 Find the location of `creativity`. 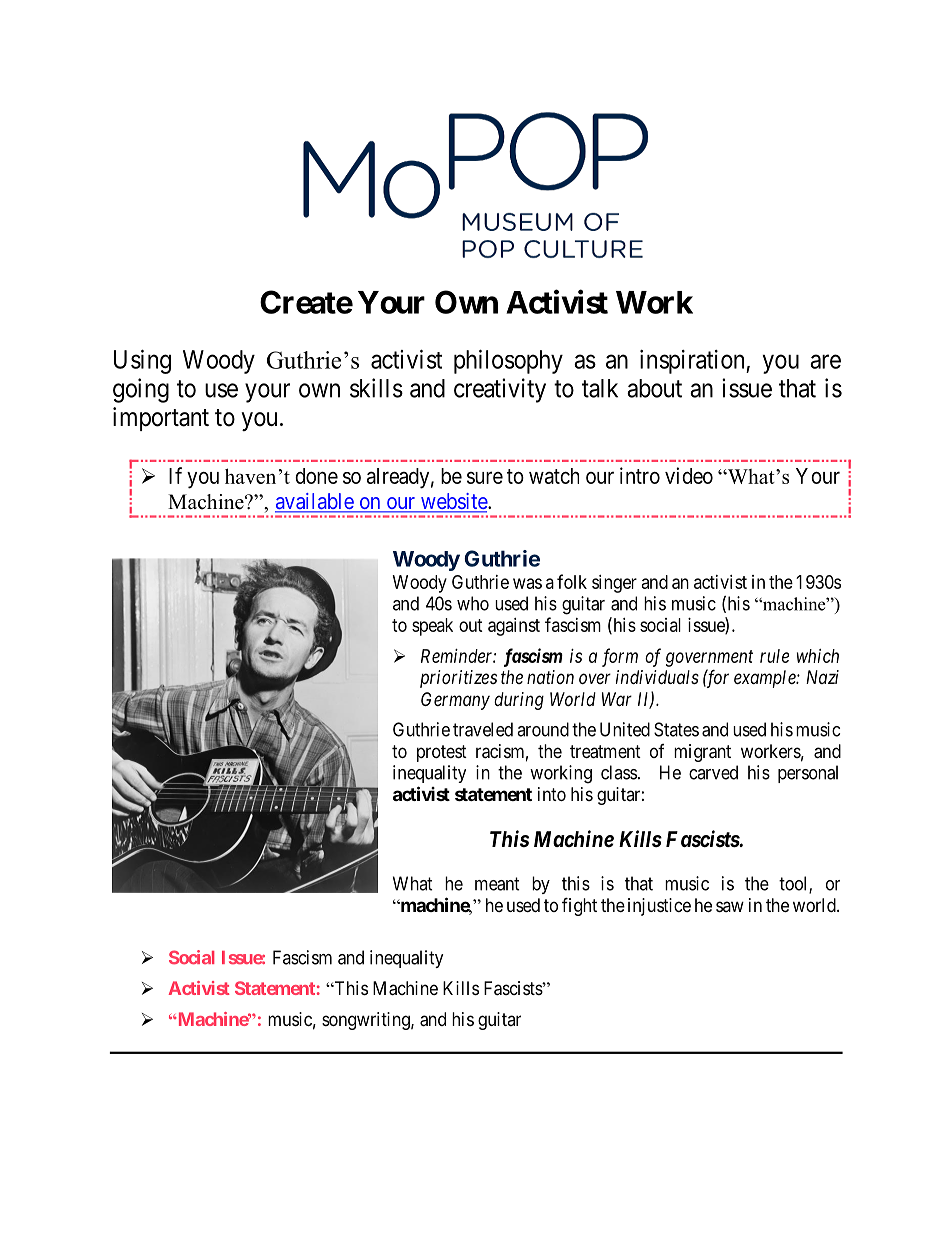

creativity is located at coordinates (500, 390).
